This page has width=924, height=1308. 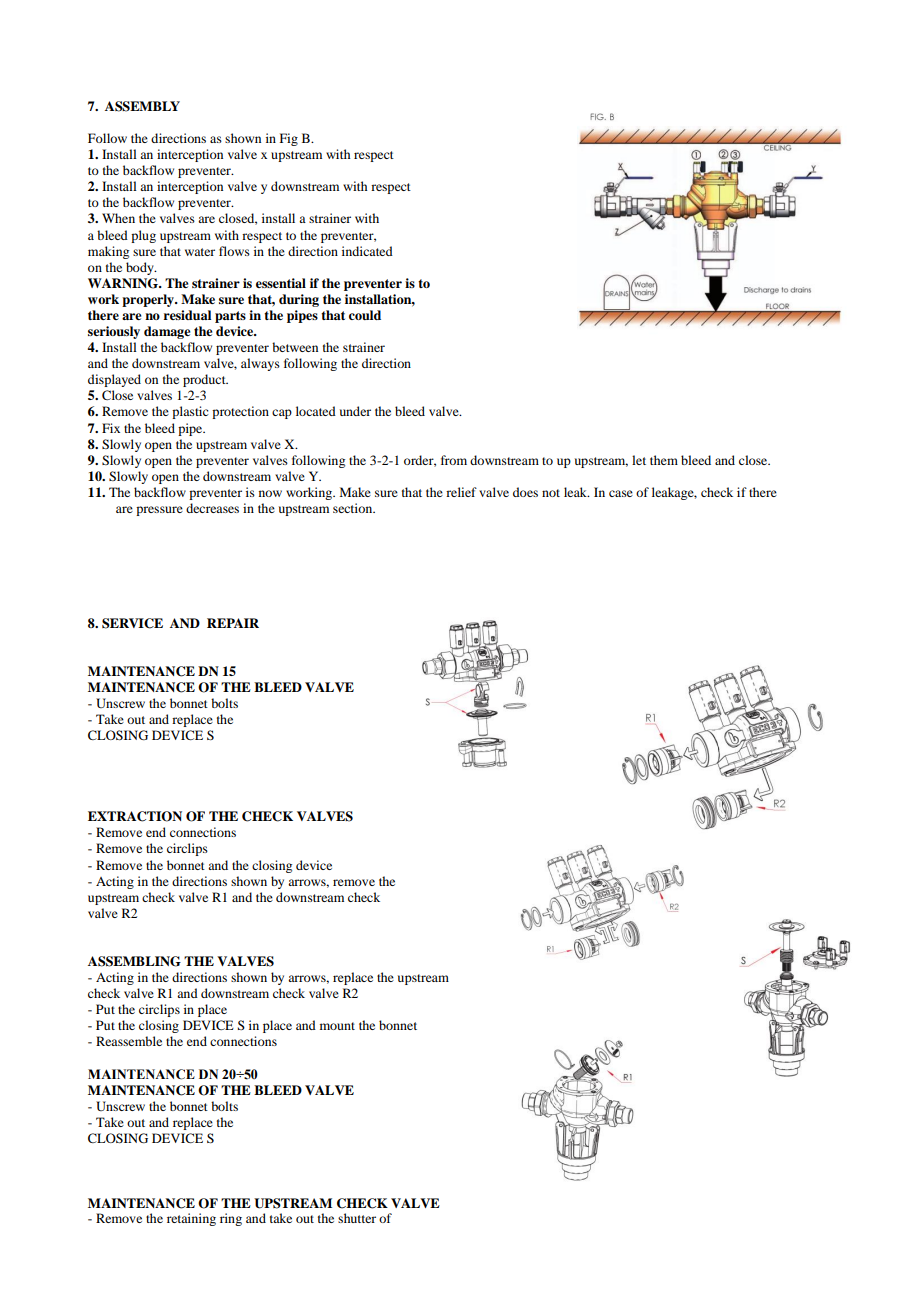 What do you see at coordinates (167, 332) in the page?
I see `damage` at bounding box center [167, 332].
